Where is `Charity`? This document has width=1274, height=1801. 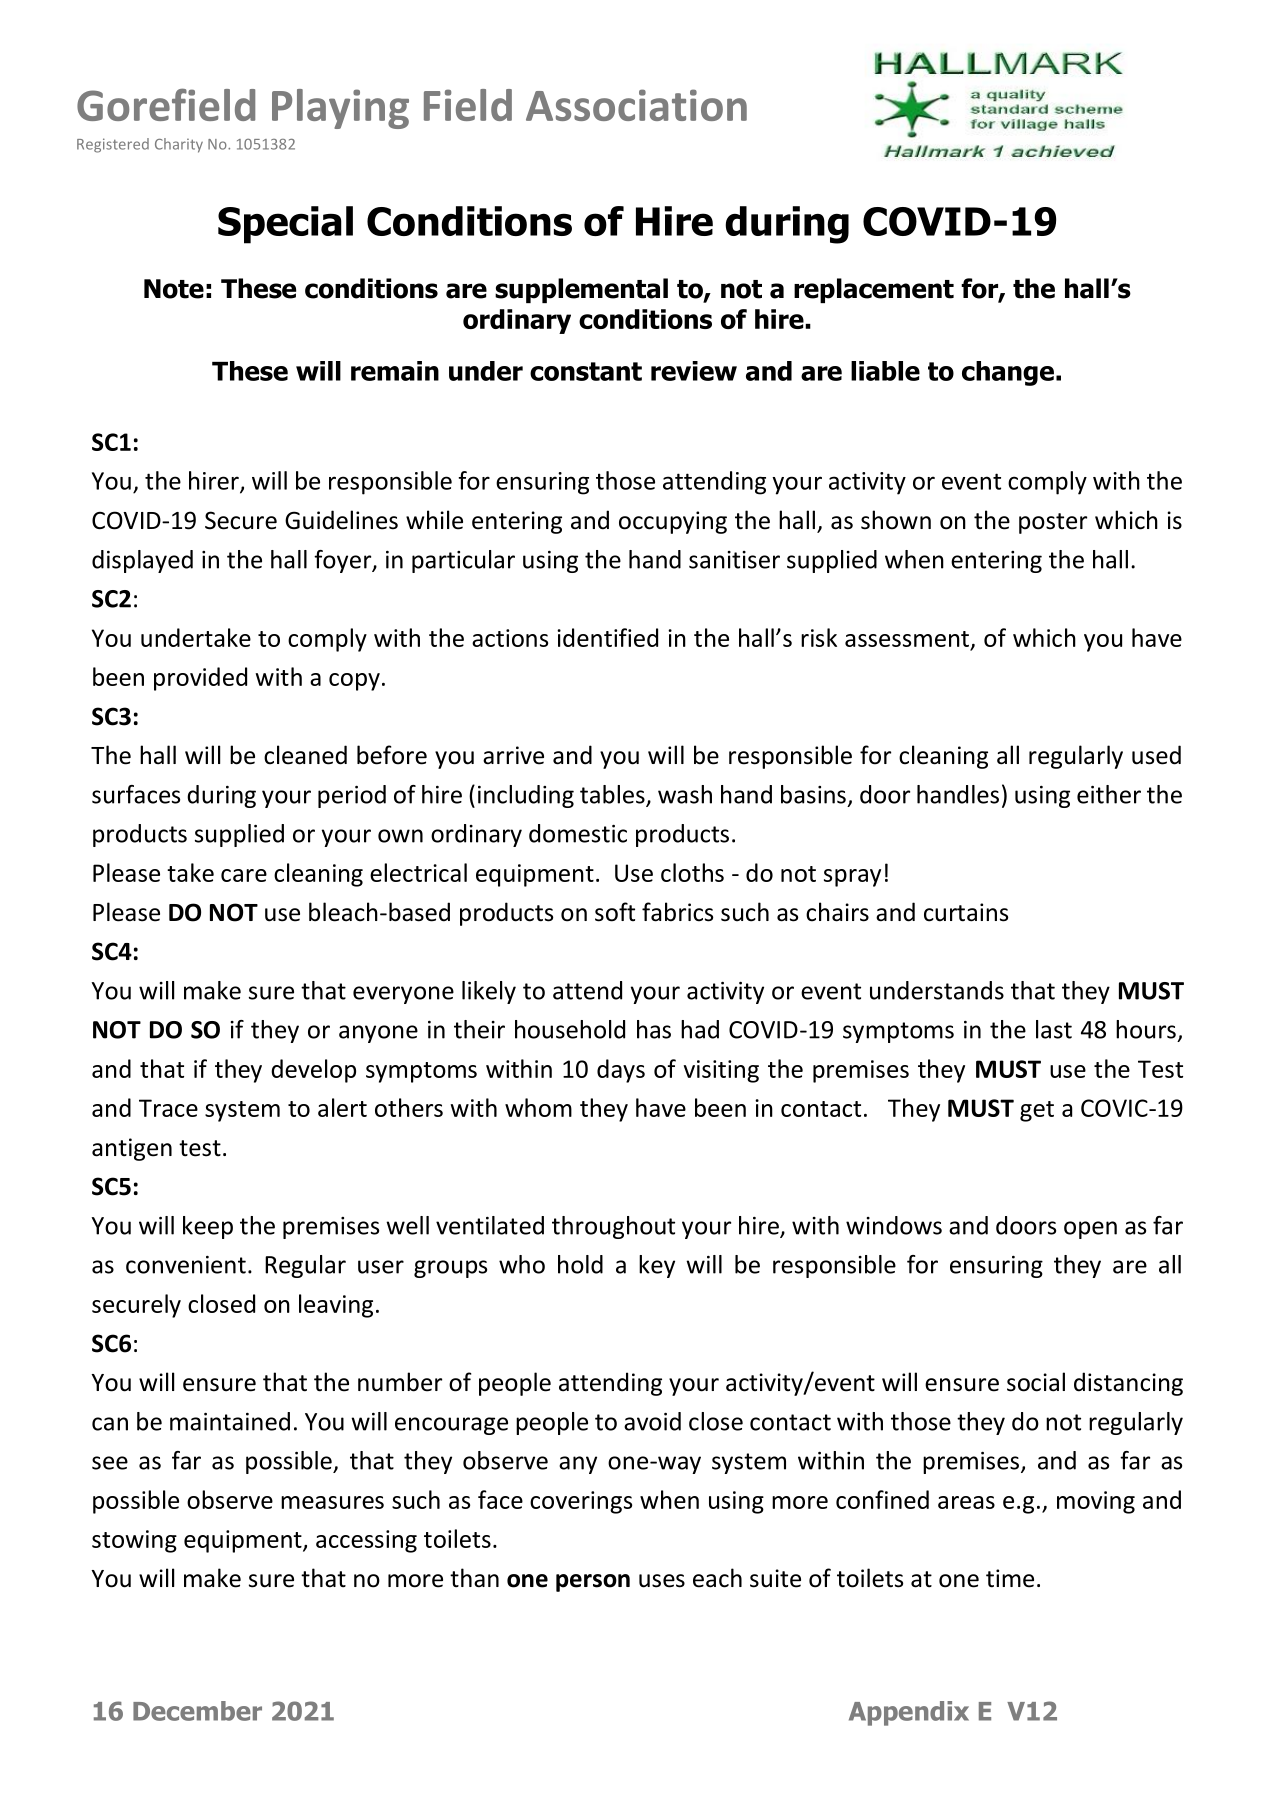
Charity is located at coordinates (179, 145).
